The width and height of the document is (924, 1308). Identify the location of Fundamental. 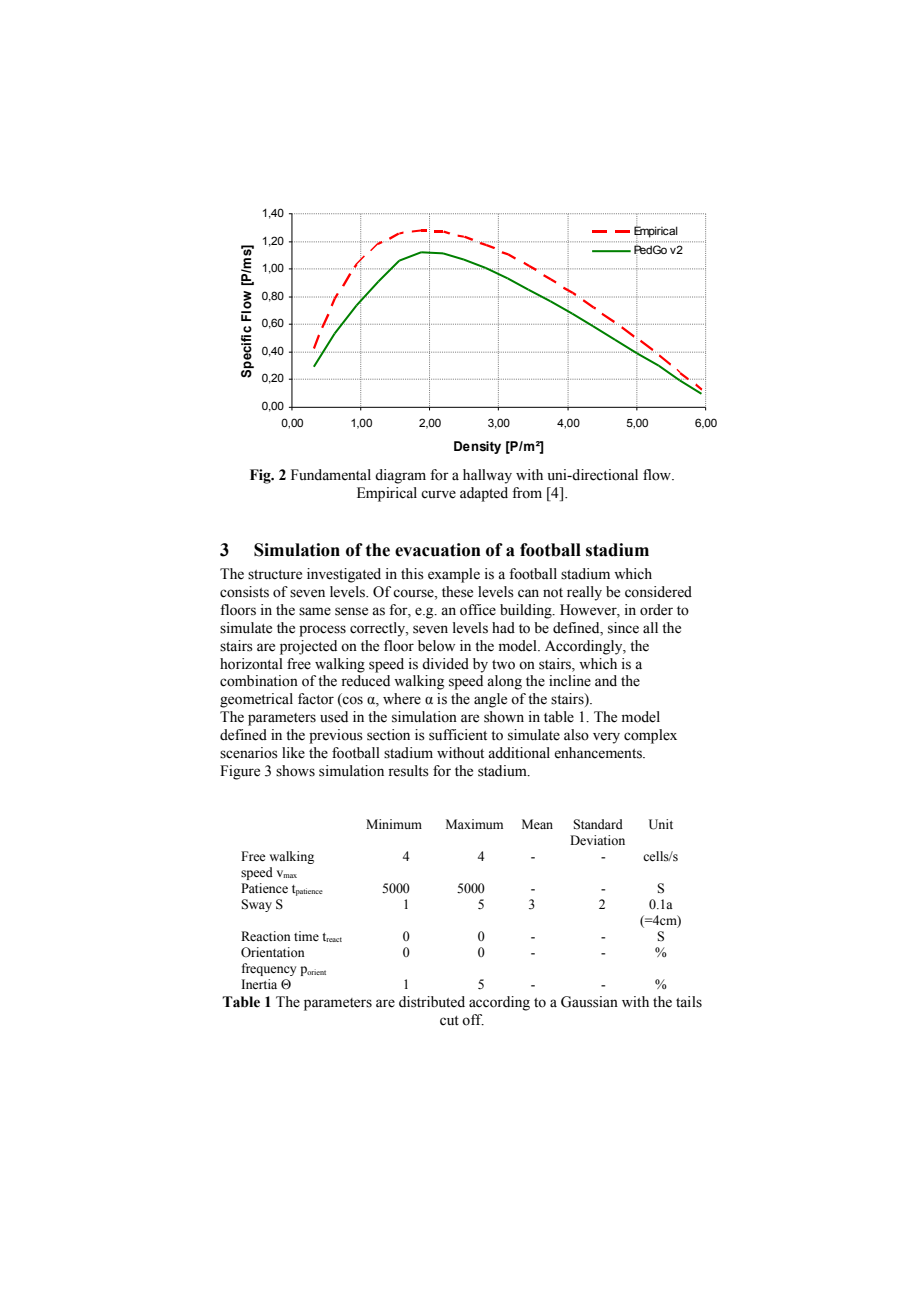
(331, 475).
